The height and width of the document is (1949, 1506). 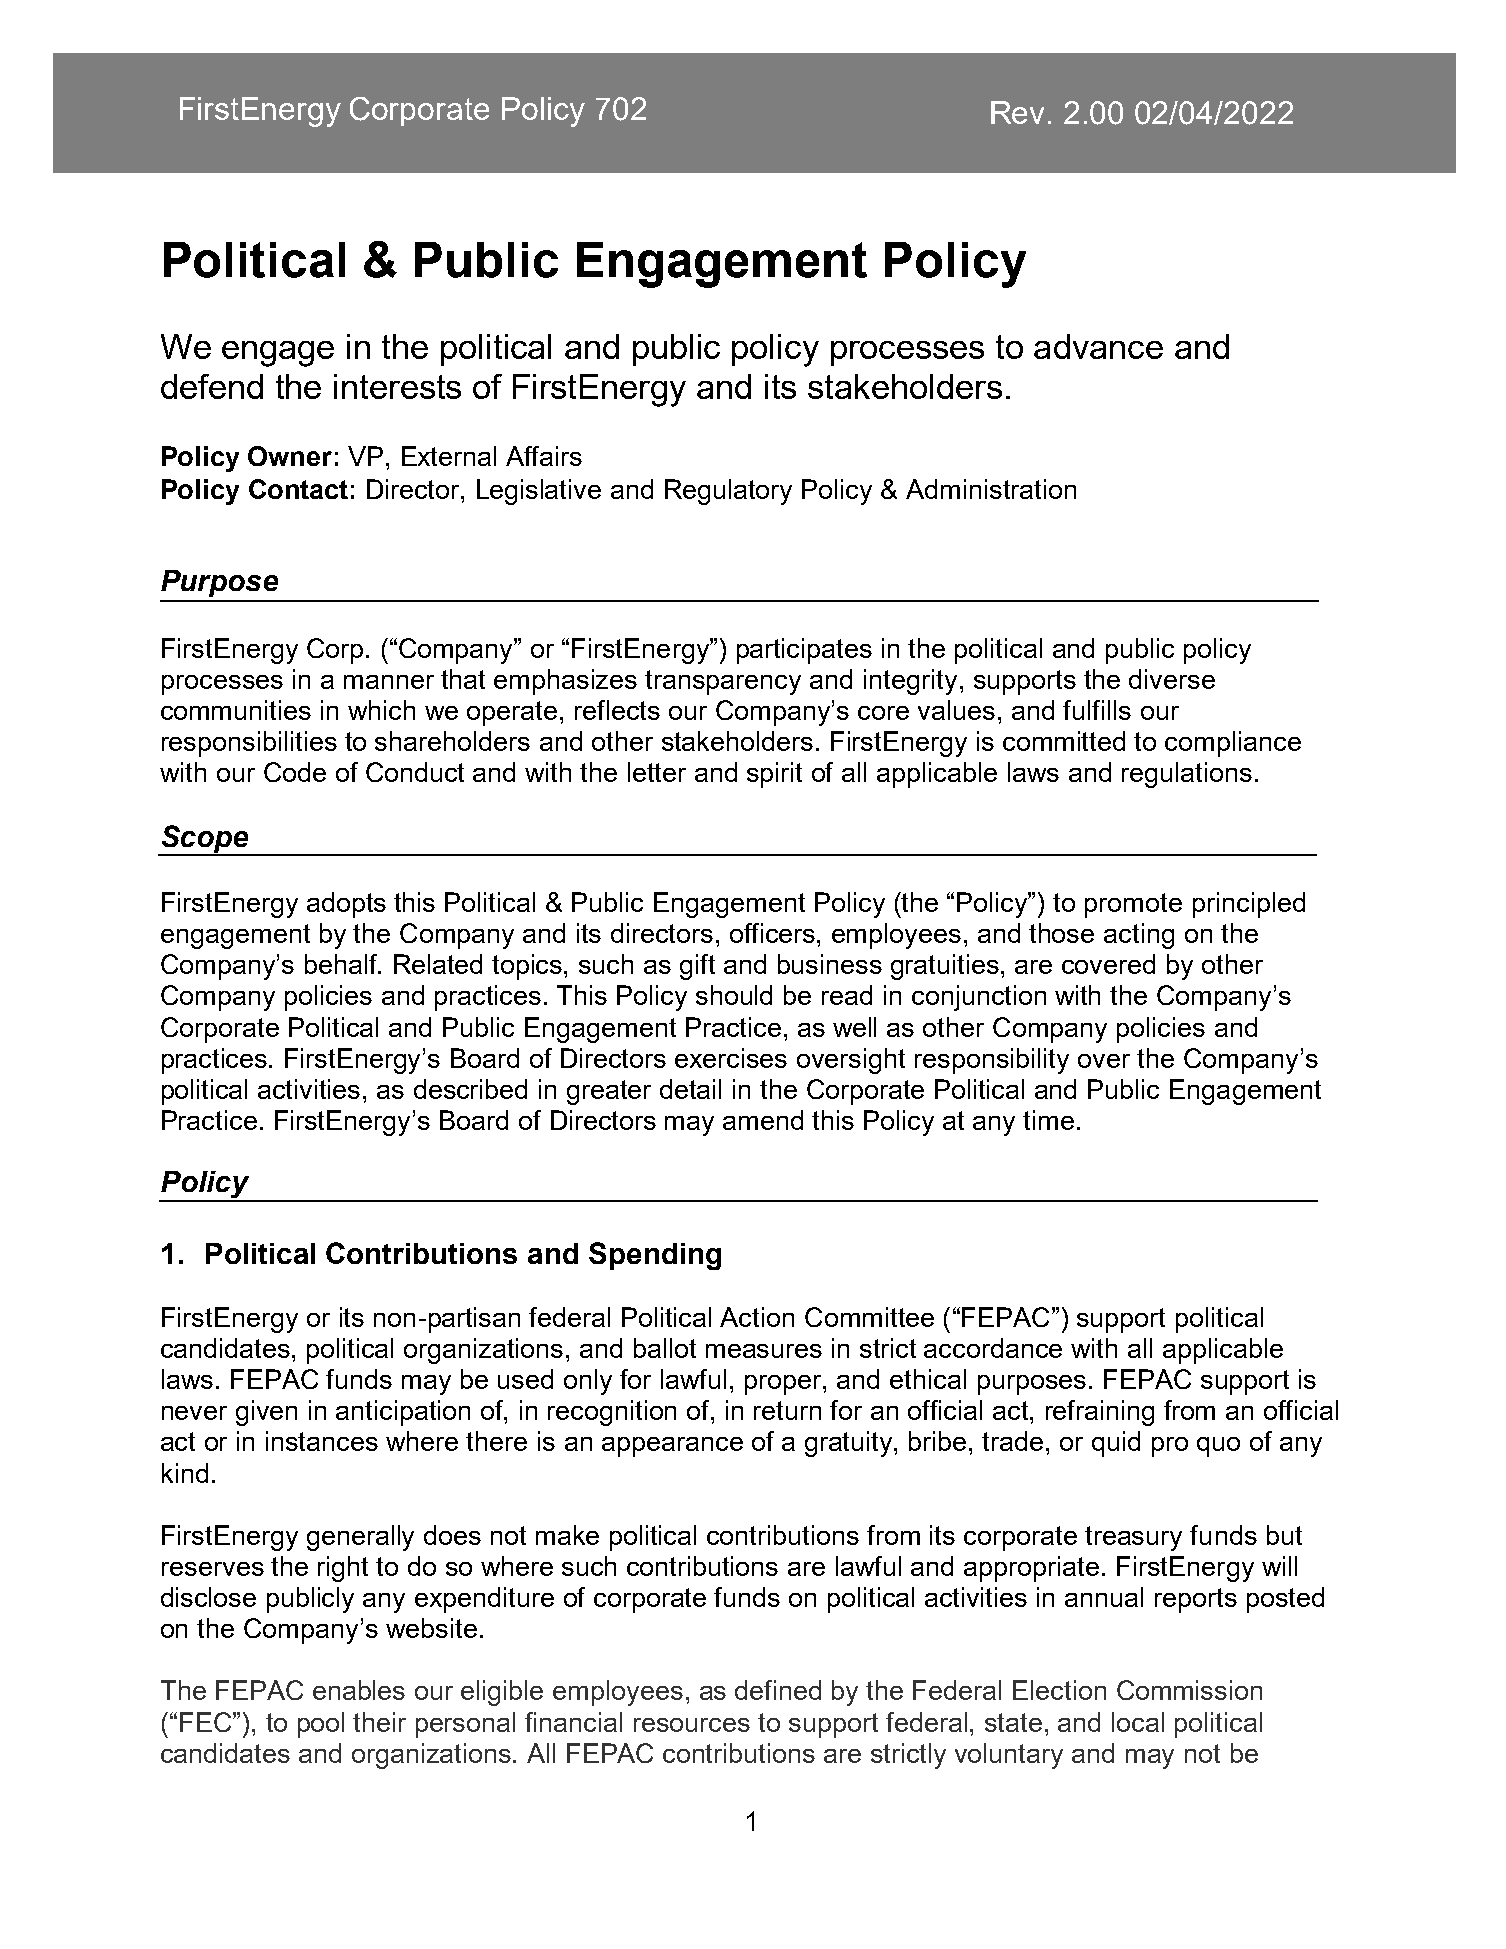 I want to click on pool, so click(x=321, y=1725).
